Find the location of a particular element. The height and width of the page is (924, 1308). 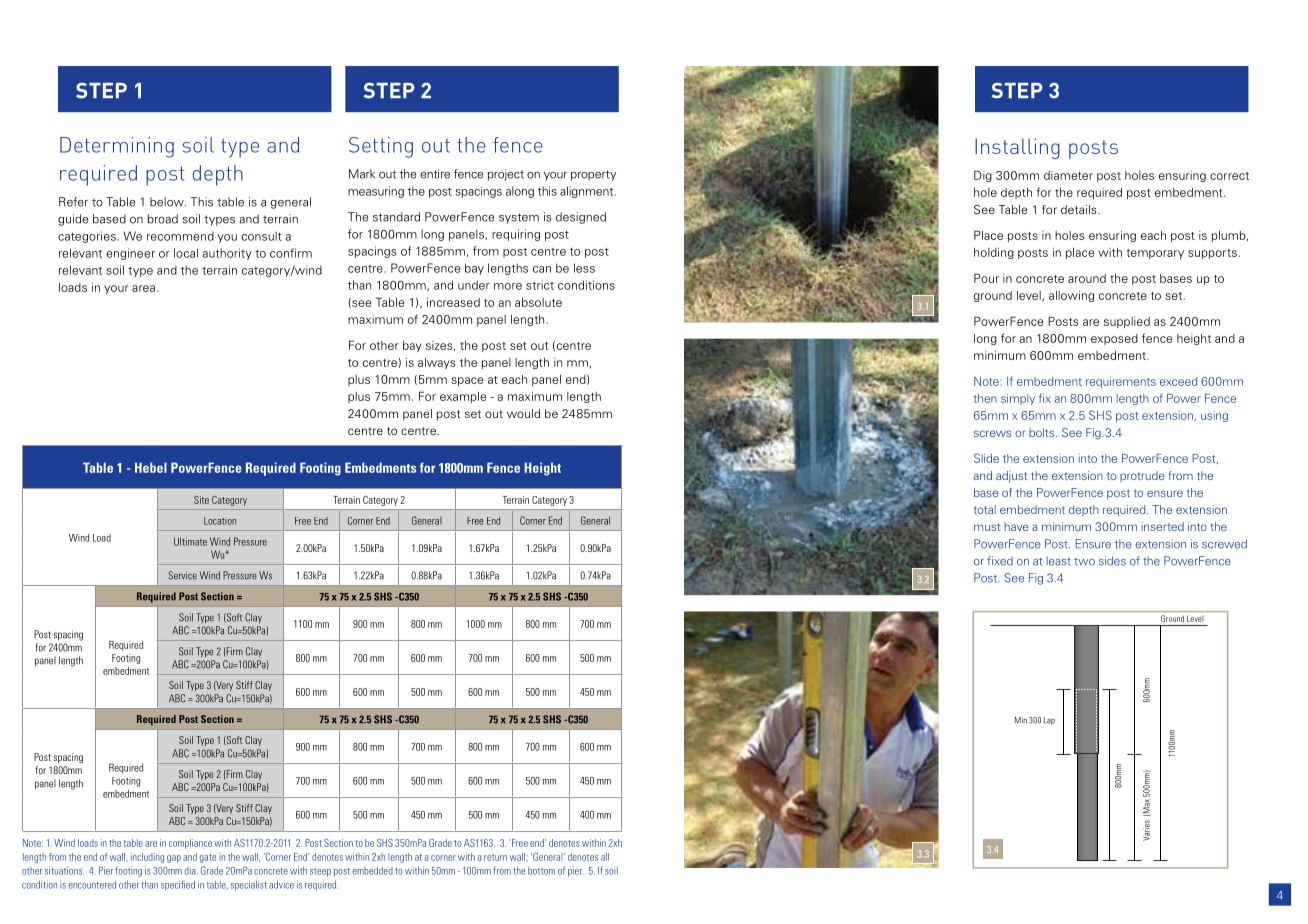

two is located at coordinates (1084, 562).
